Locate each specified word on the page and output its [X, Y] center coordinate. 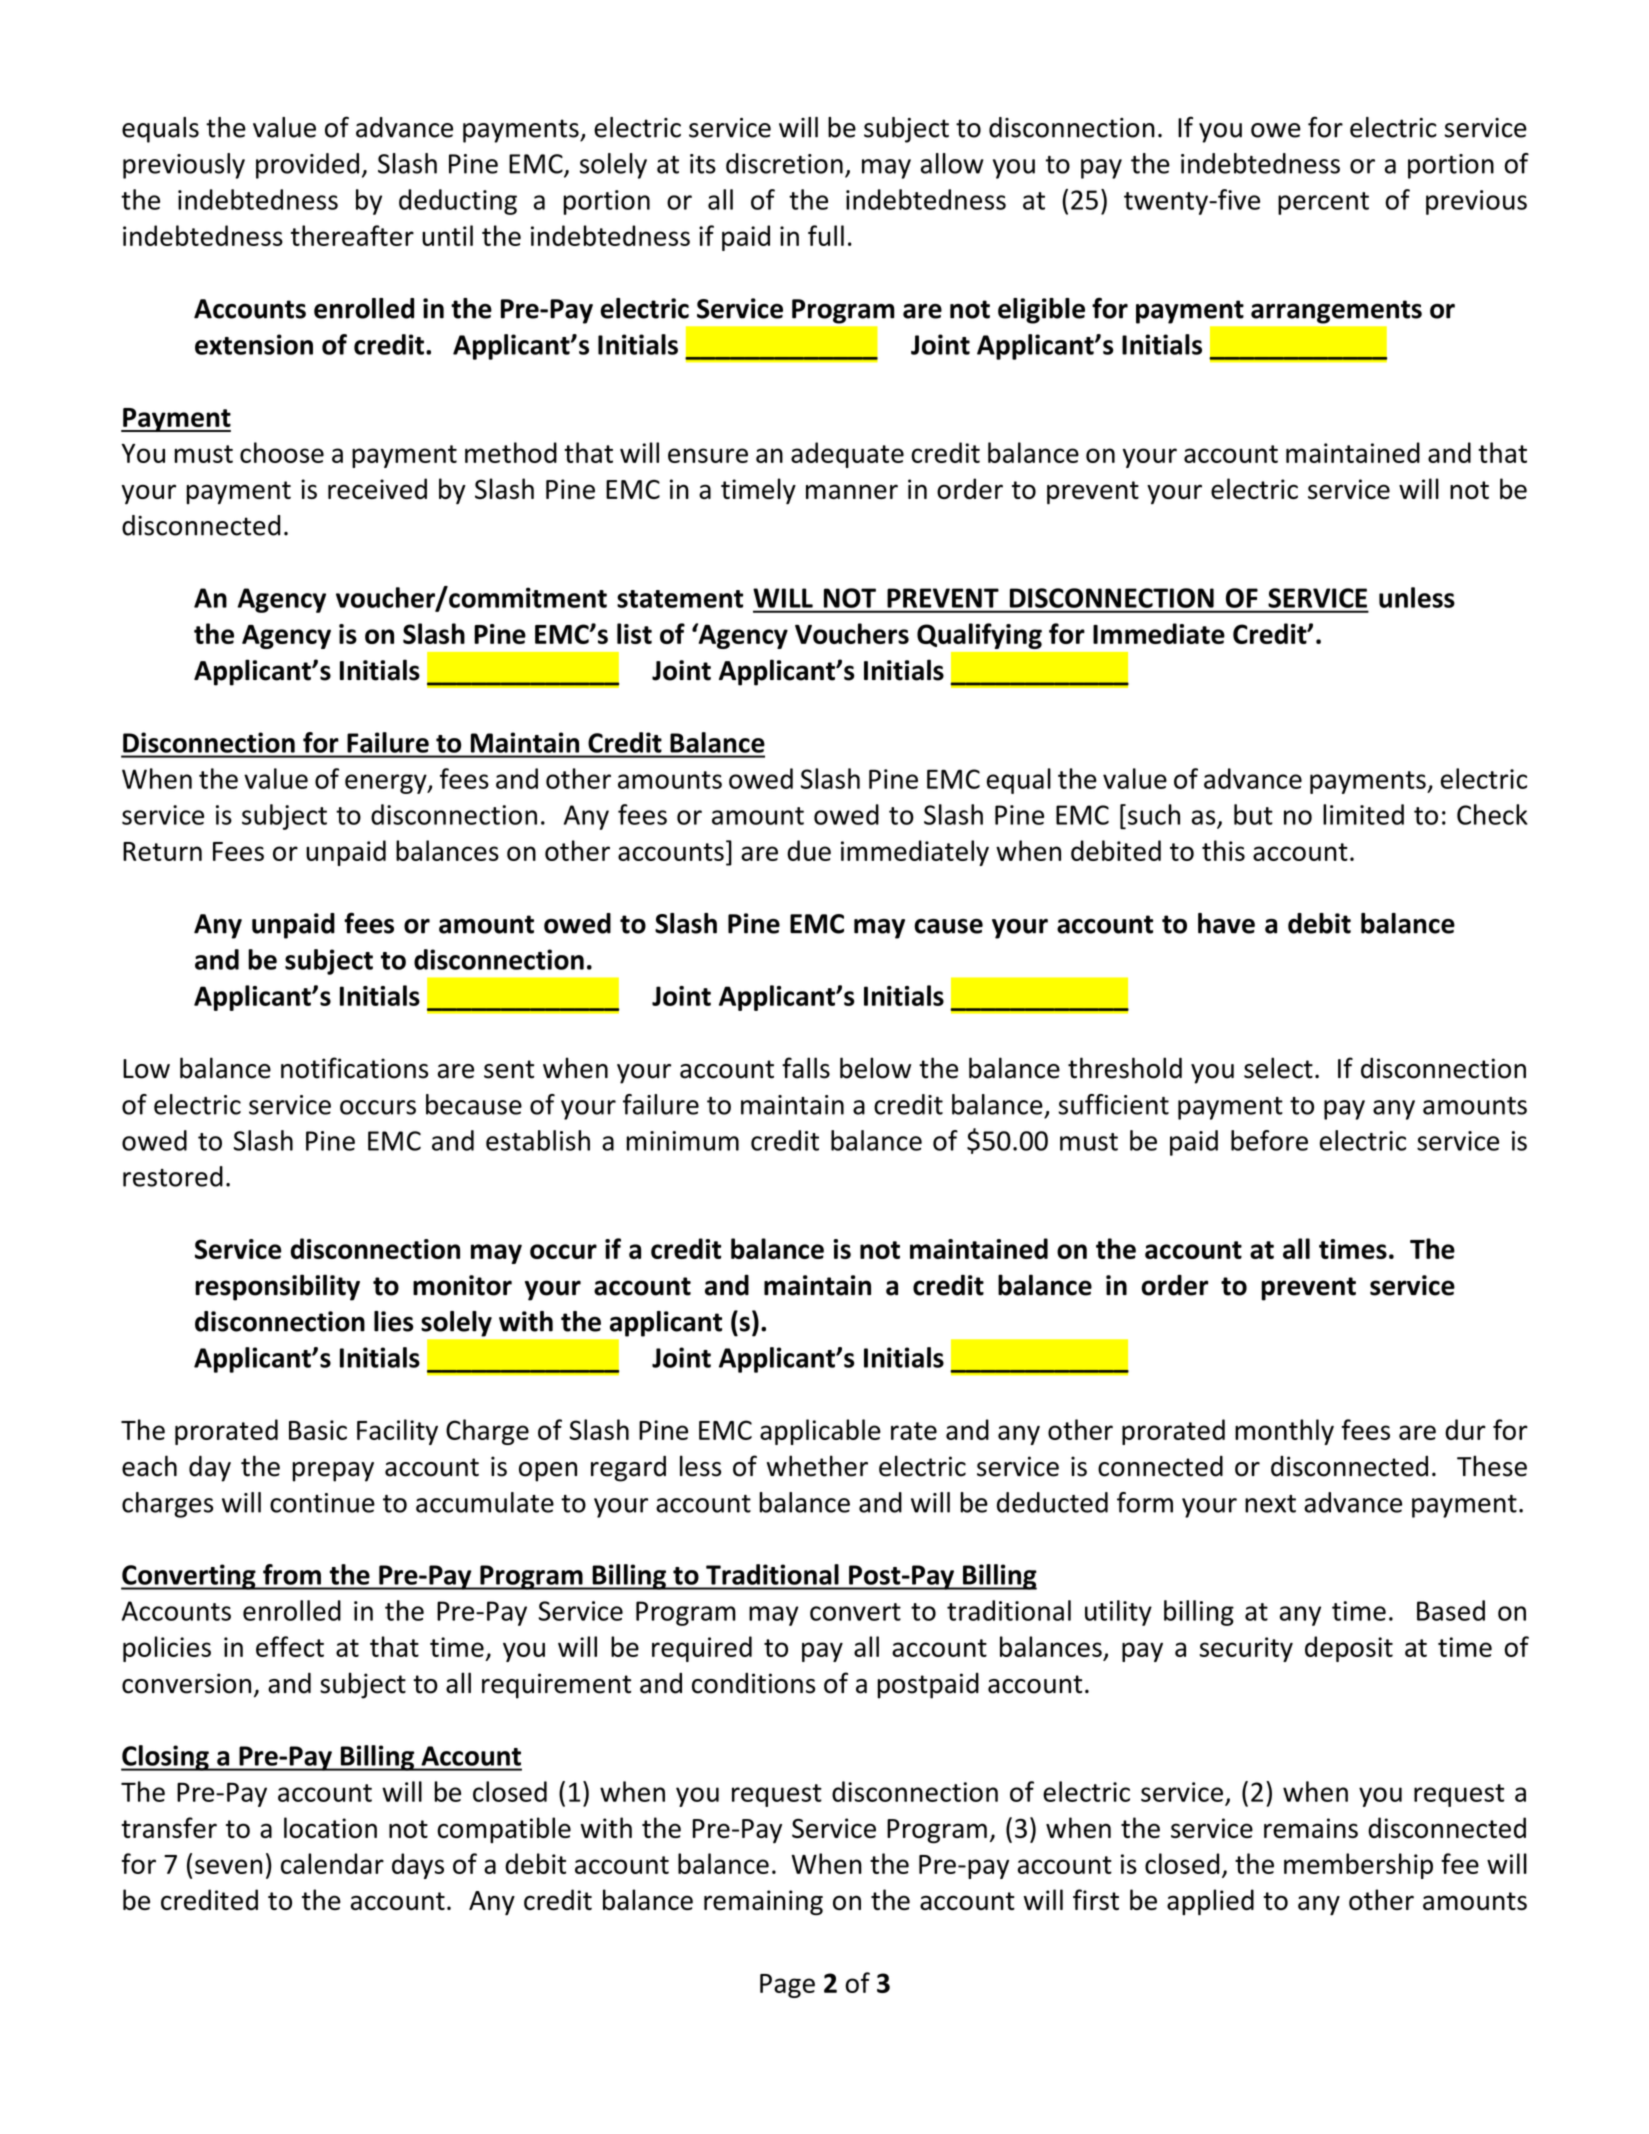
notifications [354, 1068]
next [1270, 1504]
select [1278, 1068]
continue [322, 1503]
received [377, 488]
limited [1363, 814]
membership [1358, 1866]
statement [680, 599]
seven [228, 1866]
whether [817, 1466]
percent [1323, 203]
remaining [763, 1902]
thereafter [352, 235]
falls [806, 1068]
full [826, 235]
